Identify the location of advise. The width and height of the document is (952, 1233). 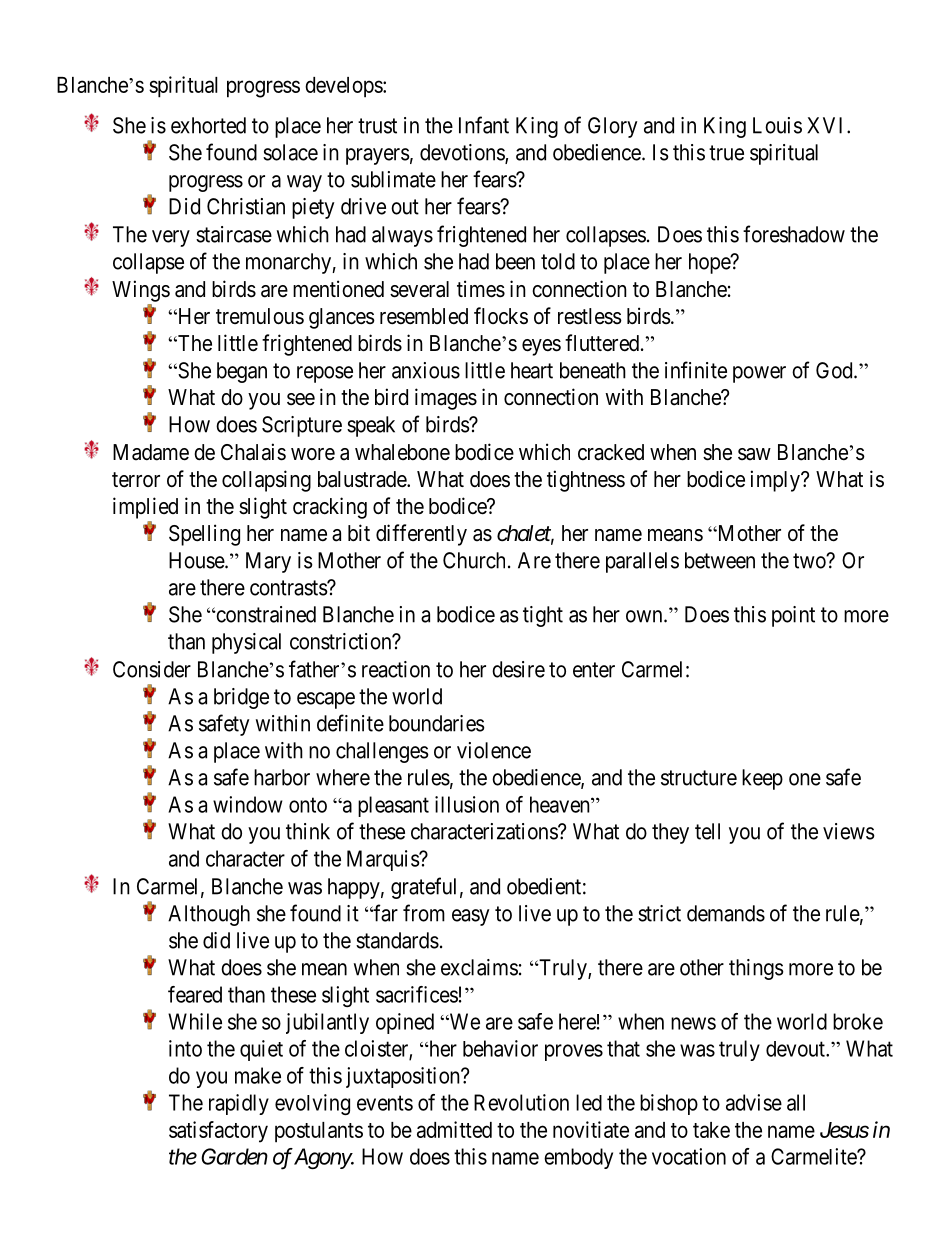
(754, 1102).
